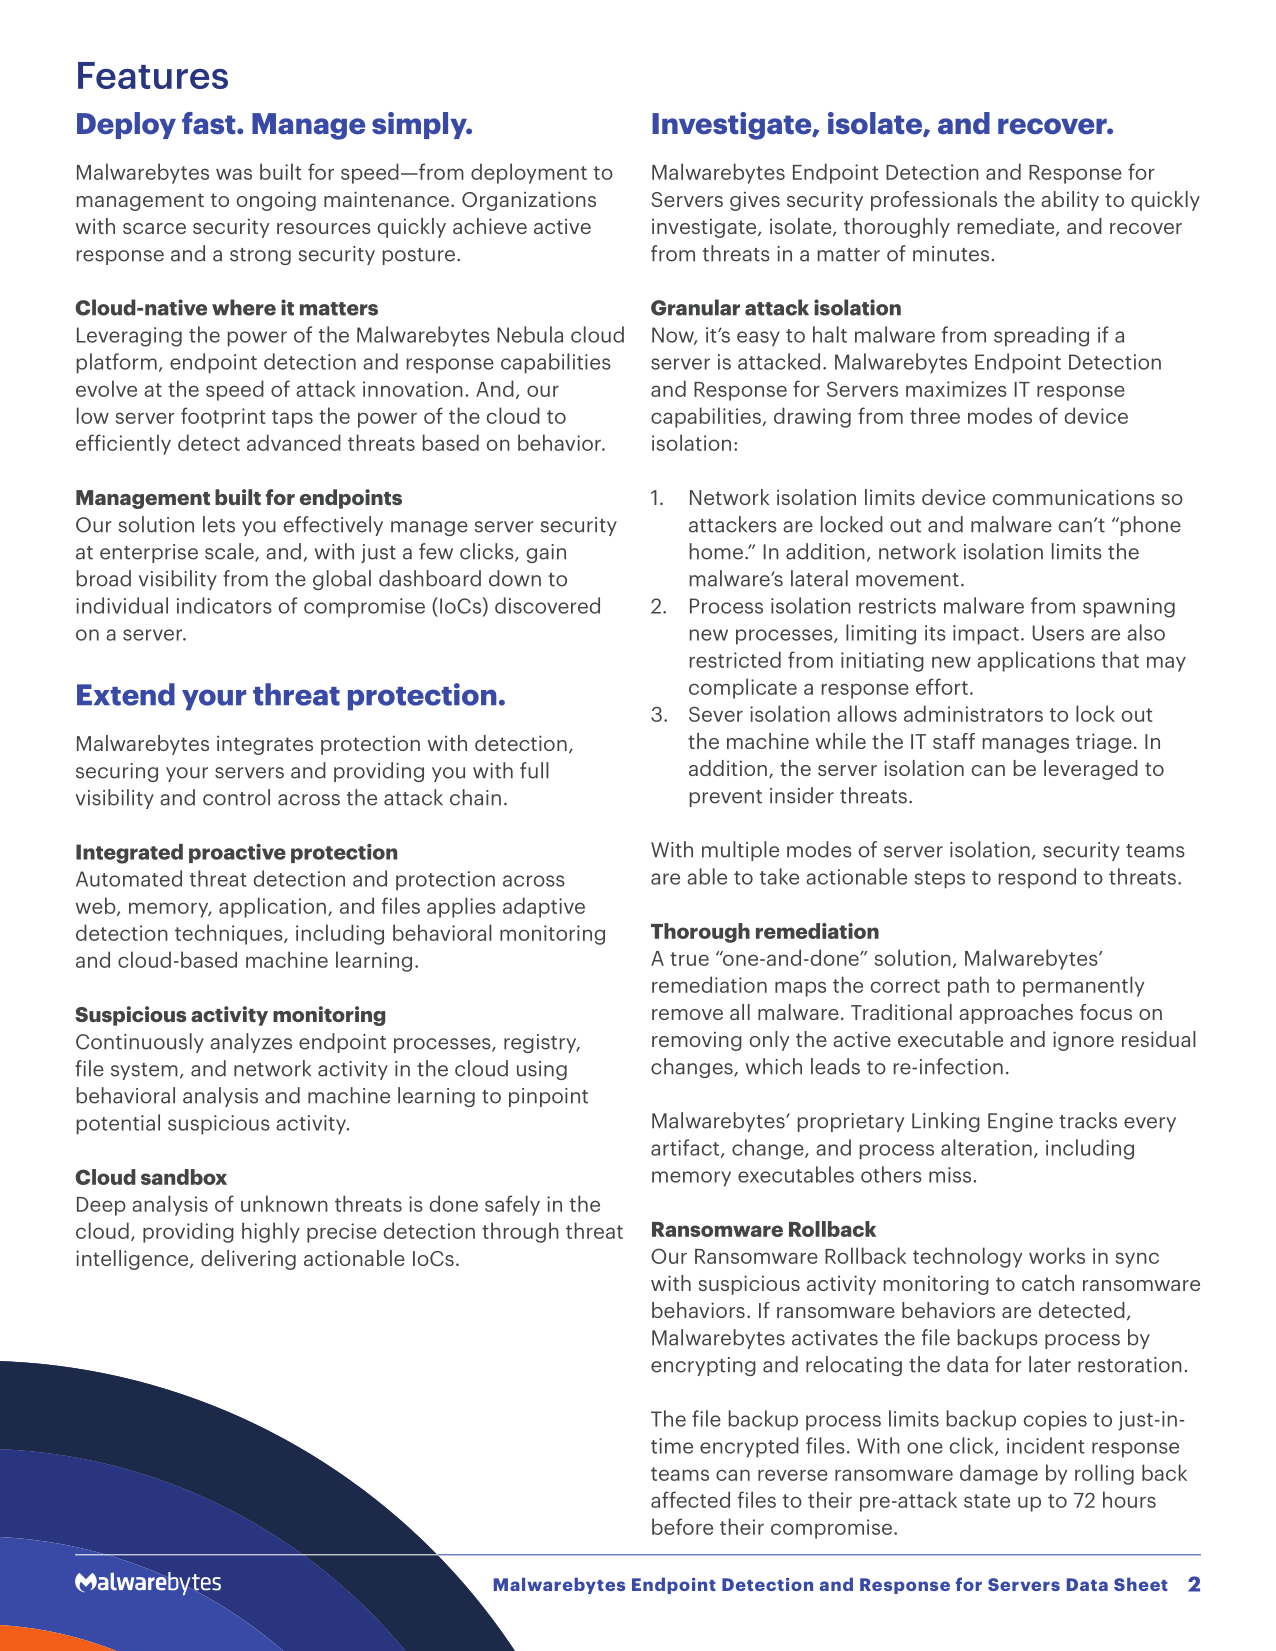  I want to click on before, so click(682, 1526).
